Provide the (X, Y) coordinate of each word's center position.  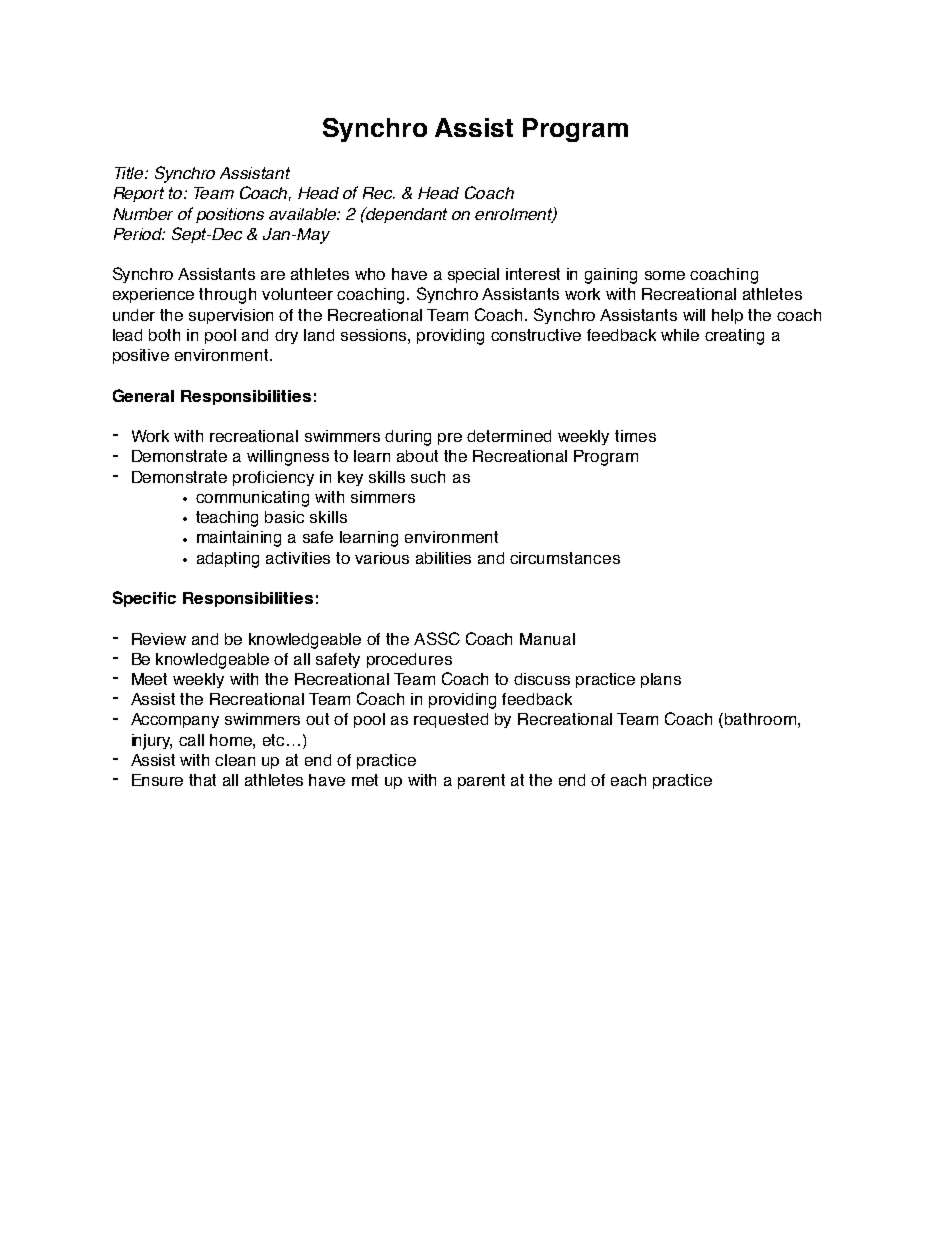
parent (481, 781)
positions (230, 215)
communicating (252, 499)
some (665, 275)
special (473, 275)
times (635, 436)
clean (235, 760)
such (428, 477)
